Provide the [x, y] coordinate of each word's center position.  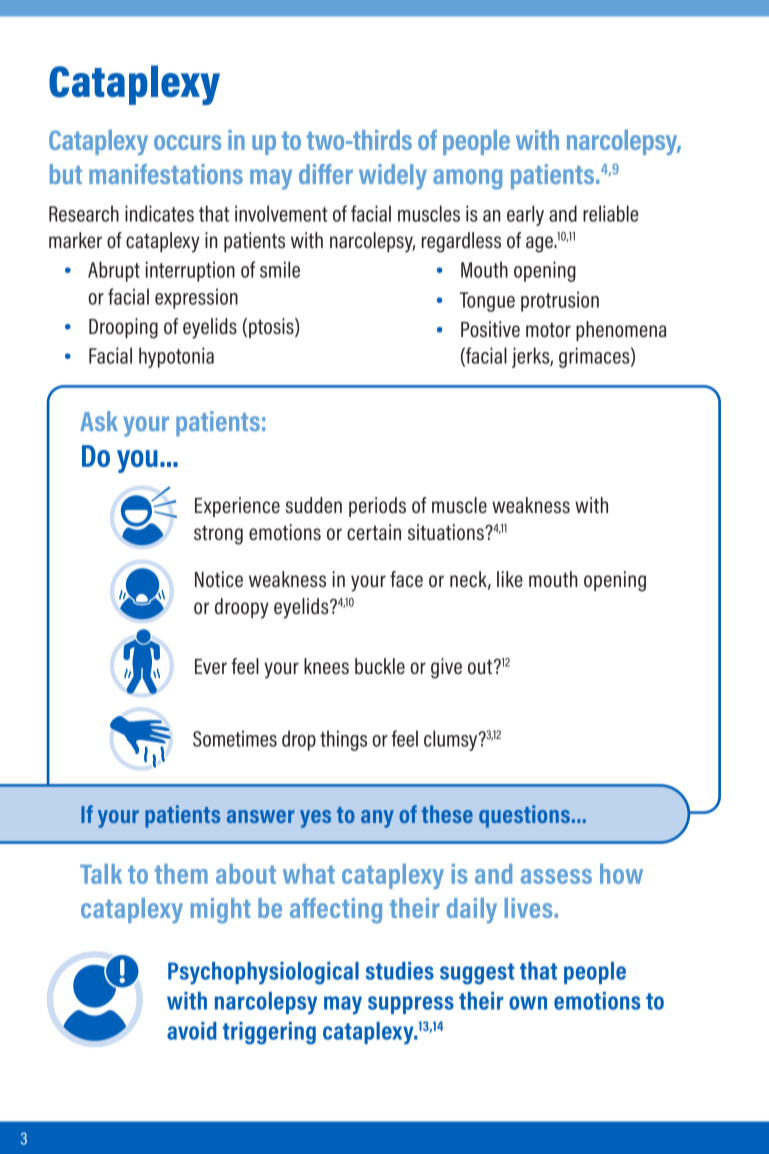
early [525, 215]
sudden [313, 505]
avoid [192, 1031]
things [343, 740]
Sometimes [235, 738]
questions [524, 816]
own [528, 1003]
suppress [411, 1005]
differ [326, 174]
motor [548, 329]
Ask [99, 421]
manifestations [166, 174]
